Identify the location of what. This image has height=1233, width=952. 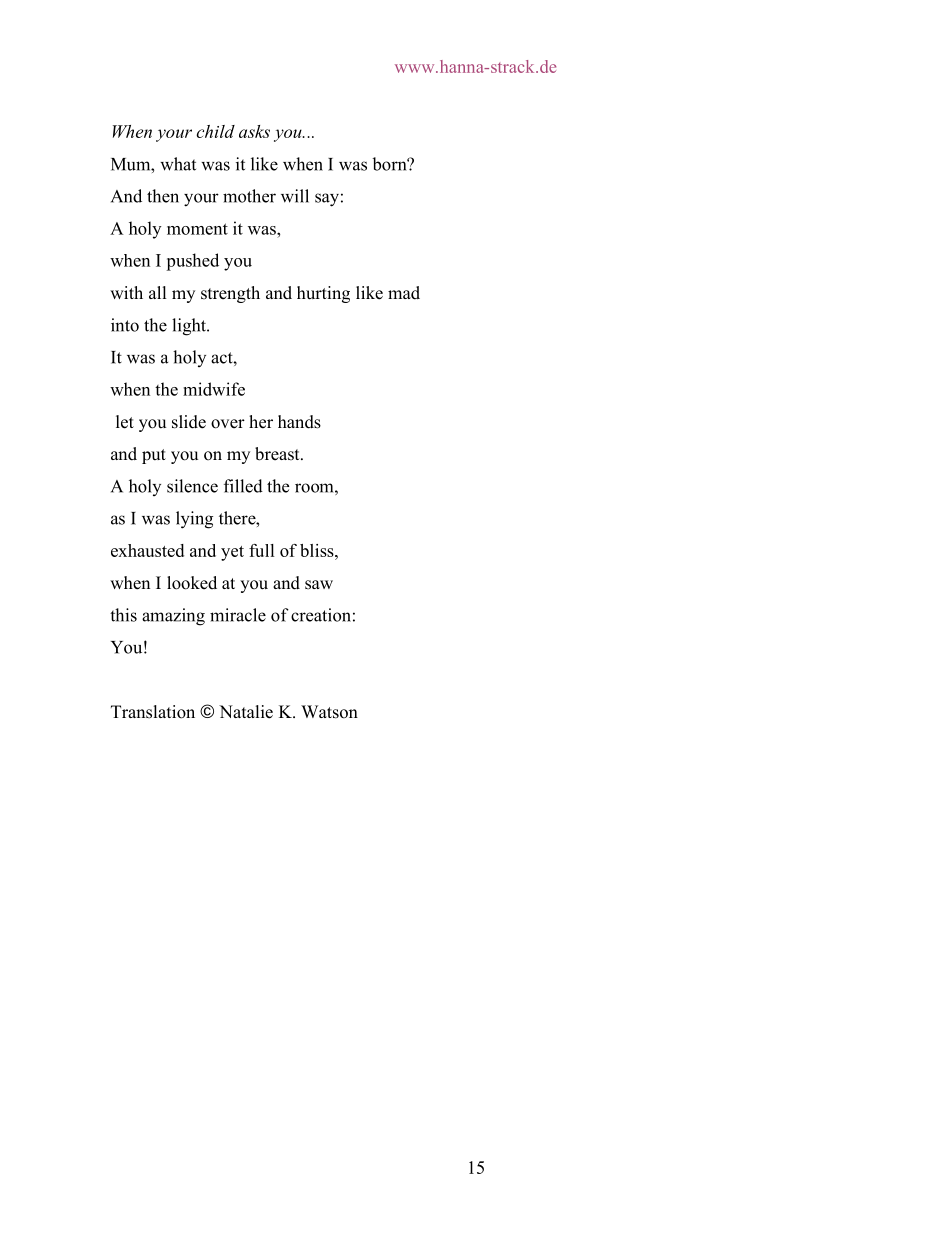
(178, 164).
